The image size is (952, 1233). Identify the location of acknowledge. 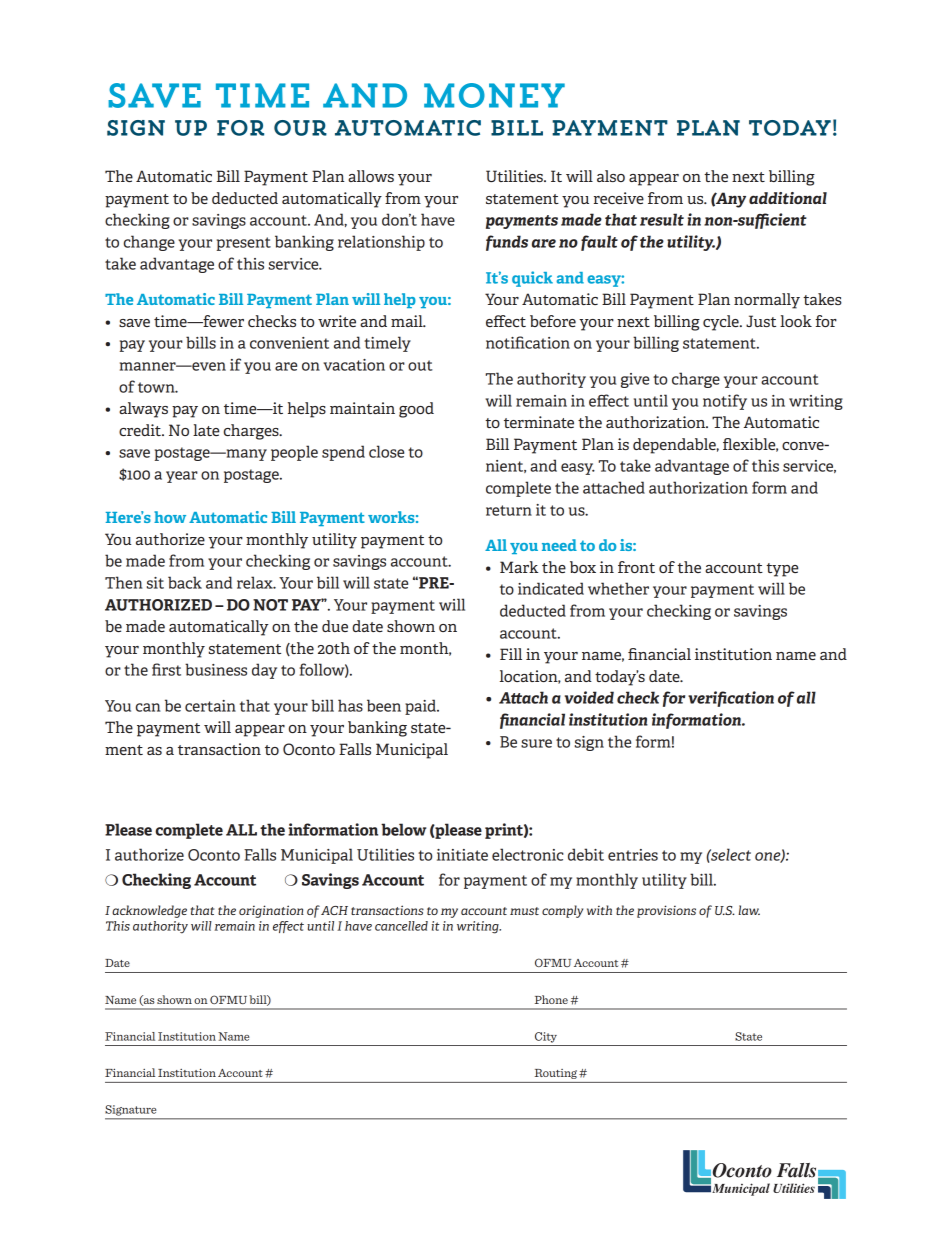
(149, 911).
